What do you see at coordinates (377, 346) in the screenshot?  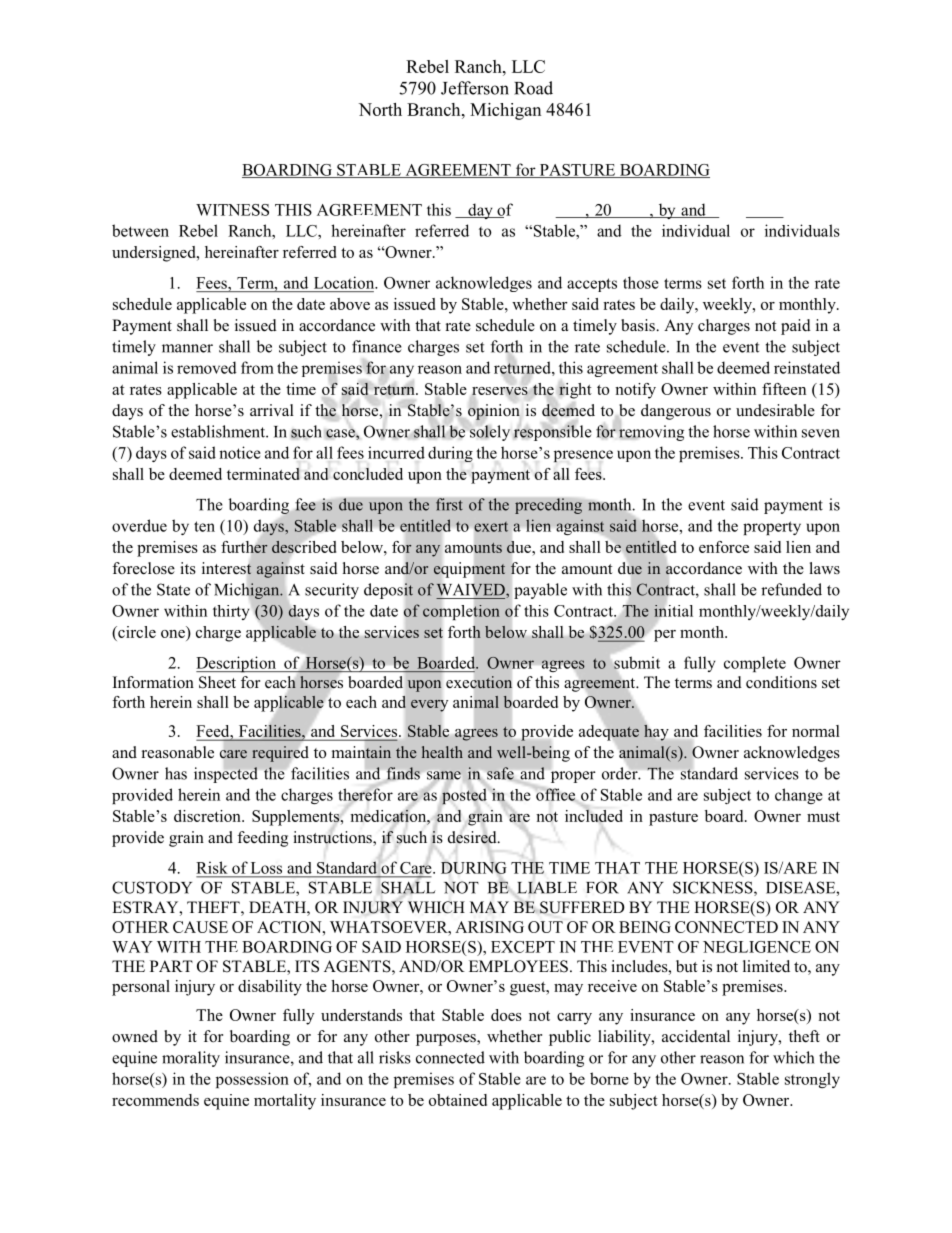 I see `finance` at bounding box center [377, 346].
